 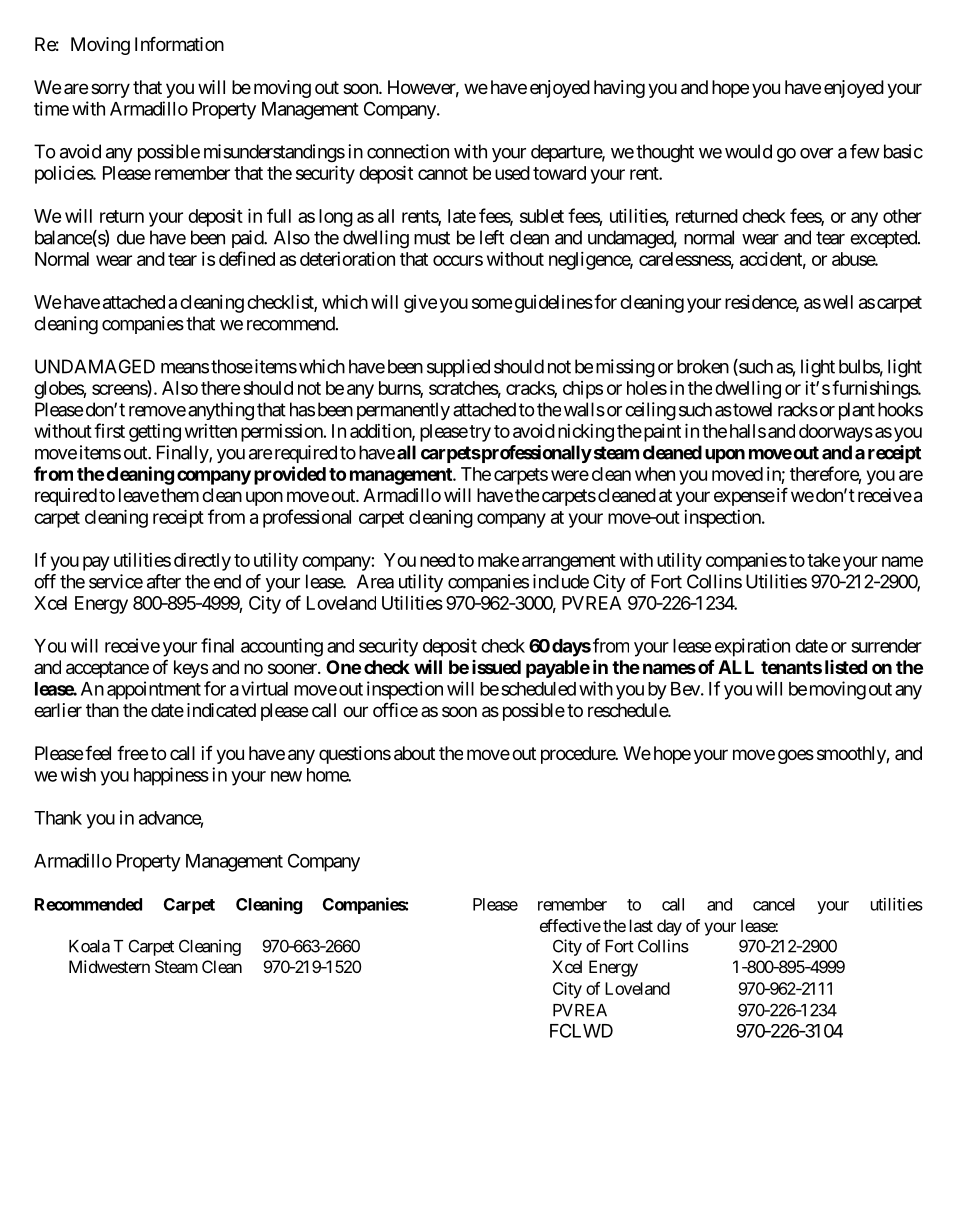 What do you see at coordinates (846, 667) in the page?
I see `listed` at bounding box center [846, 667].
